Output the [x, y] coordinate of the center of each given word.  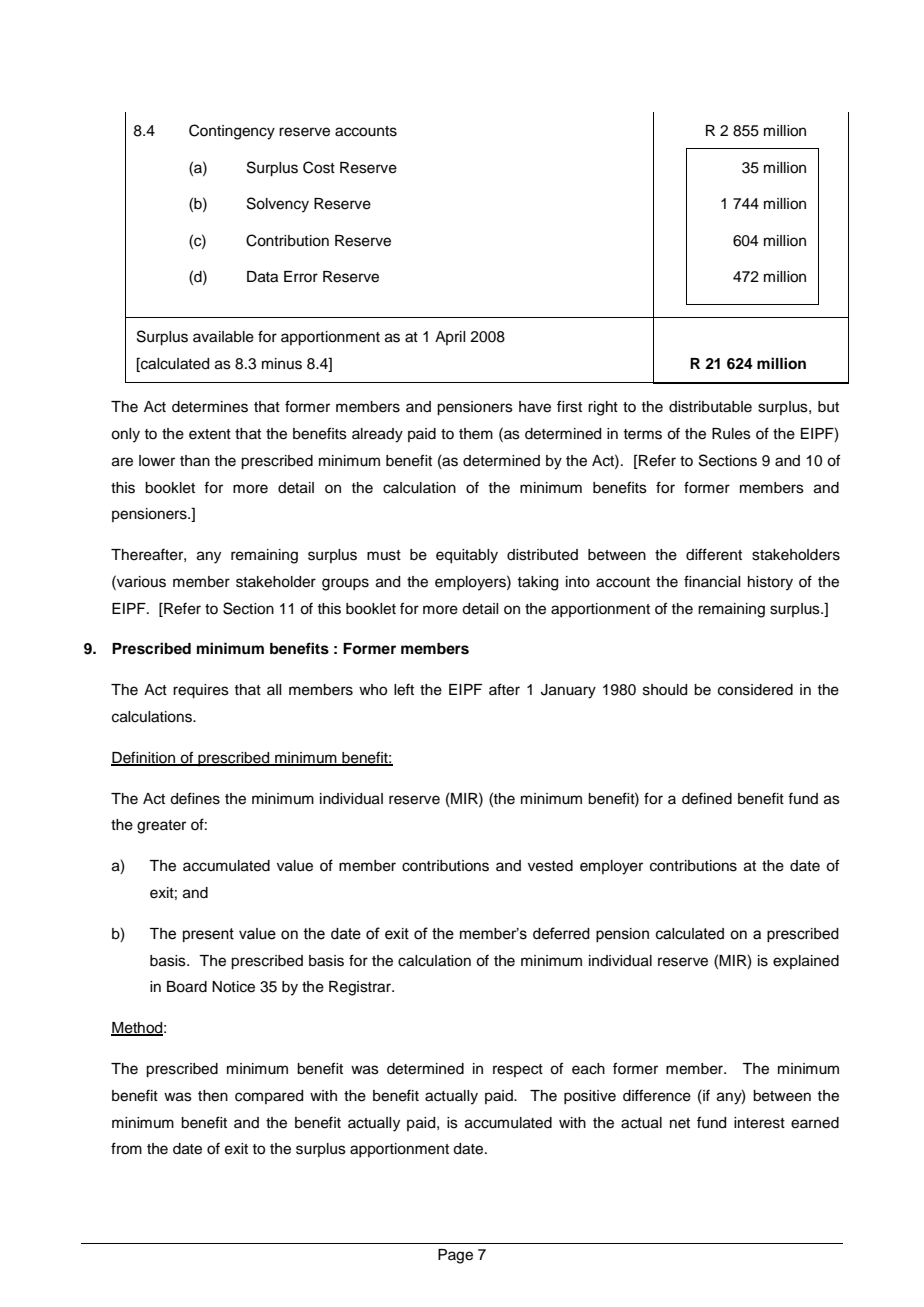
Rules [731, 434]
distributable [710, 407]
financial [712, 581]
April [450, 338]
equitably [467, 556]
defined [707, 798]
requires [201, 691]
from [126, 1148]
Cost [319, 167]
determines [210, 407]
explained [806, 962]
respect [518, 1070]
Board [187, 987]
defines [195, 798]
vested [550, 866]
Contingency [232, 132]
